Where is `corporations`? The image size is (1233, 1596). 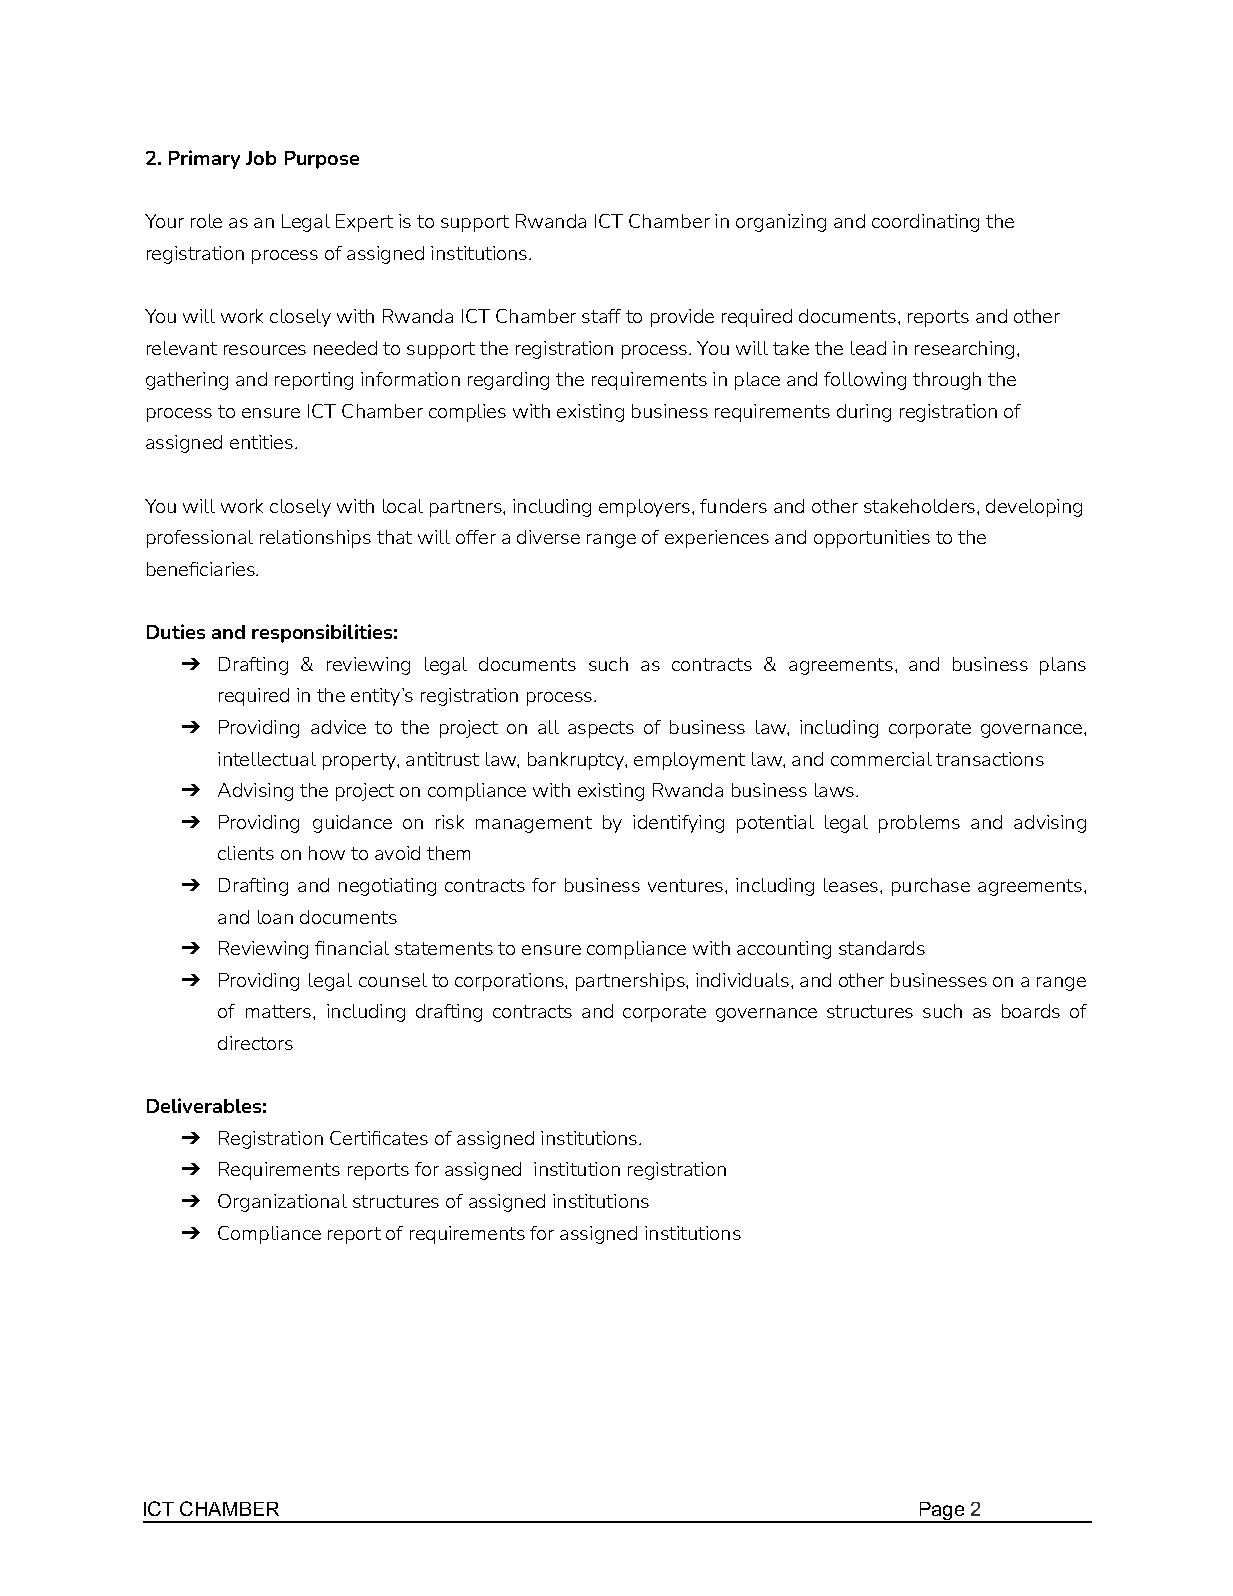 corporations is located at coordinates (510, 982).
